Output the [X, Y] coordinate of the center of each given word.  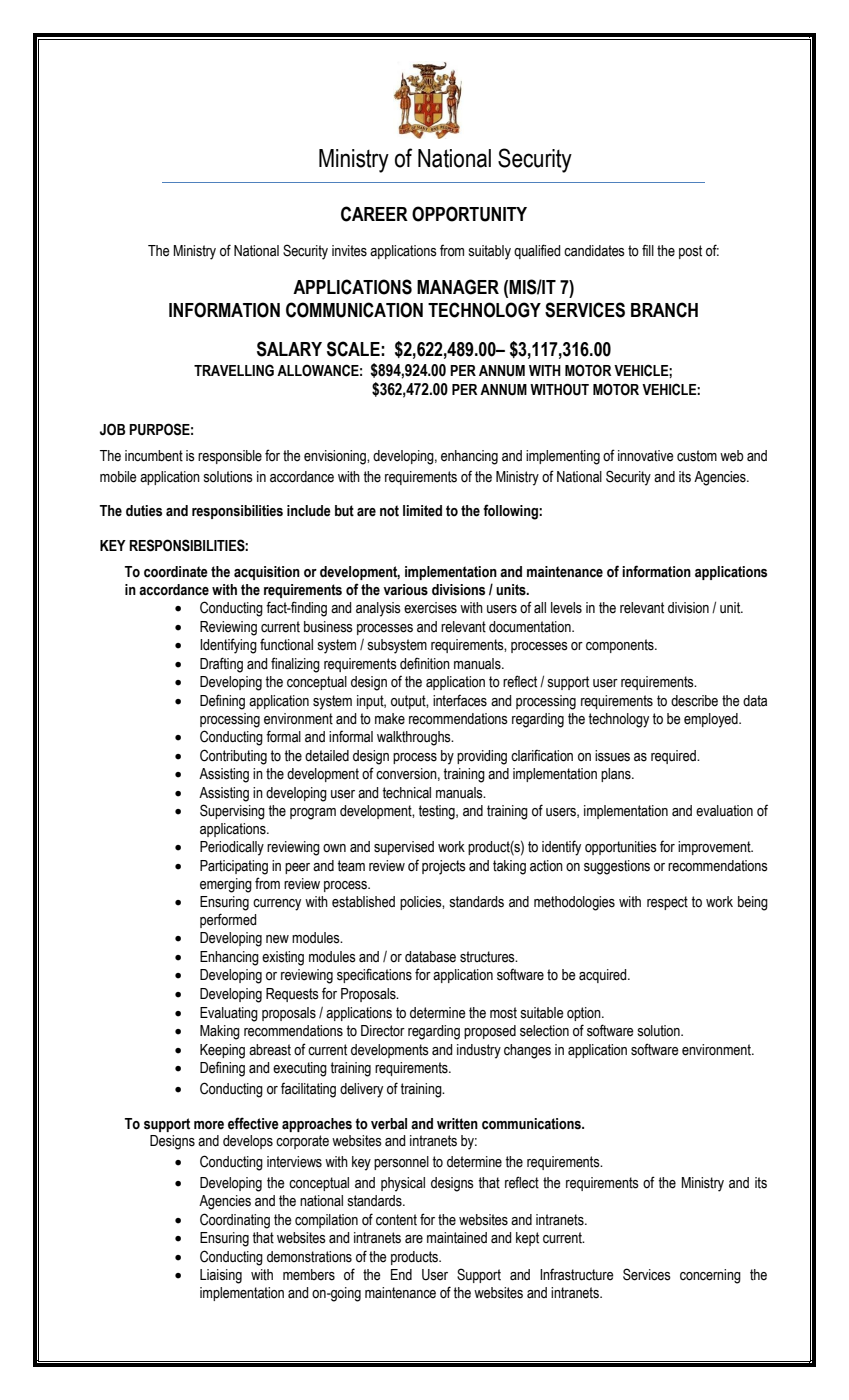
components [621, 646]
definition [425, 663]
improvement [715, 848]
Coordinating [235, 1221]
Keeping [222, 1051]
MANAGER [458, 287]
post [690, 252]
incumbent [154, 456]
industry [479, 1051]
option [585, 1014]
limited [422, 511]
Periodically [232, 848]
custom [697, 456]
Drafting [221, 665]
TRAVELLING [234, 370]
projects [444, 867]
